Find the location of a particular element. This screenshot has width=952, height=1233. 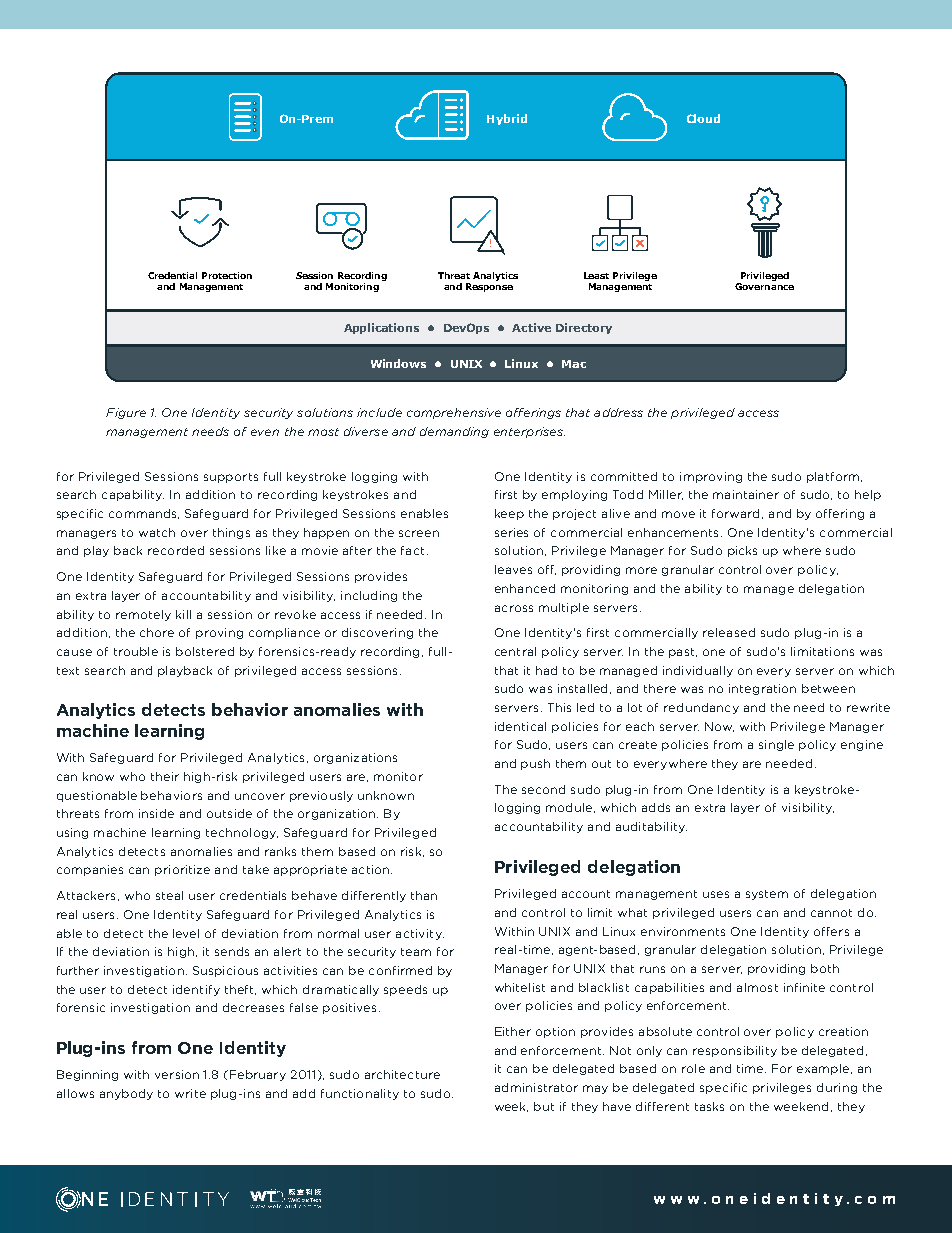

Cloud is located at coordinates (703, 118).
